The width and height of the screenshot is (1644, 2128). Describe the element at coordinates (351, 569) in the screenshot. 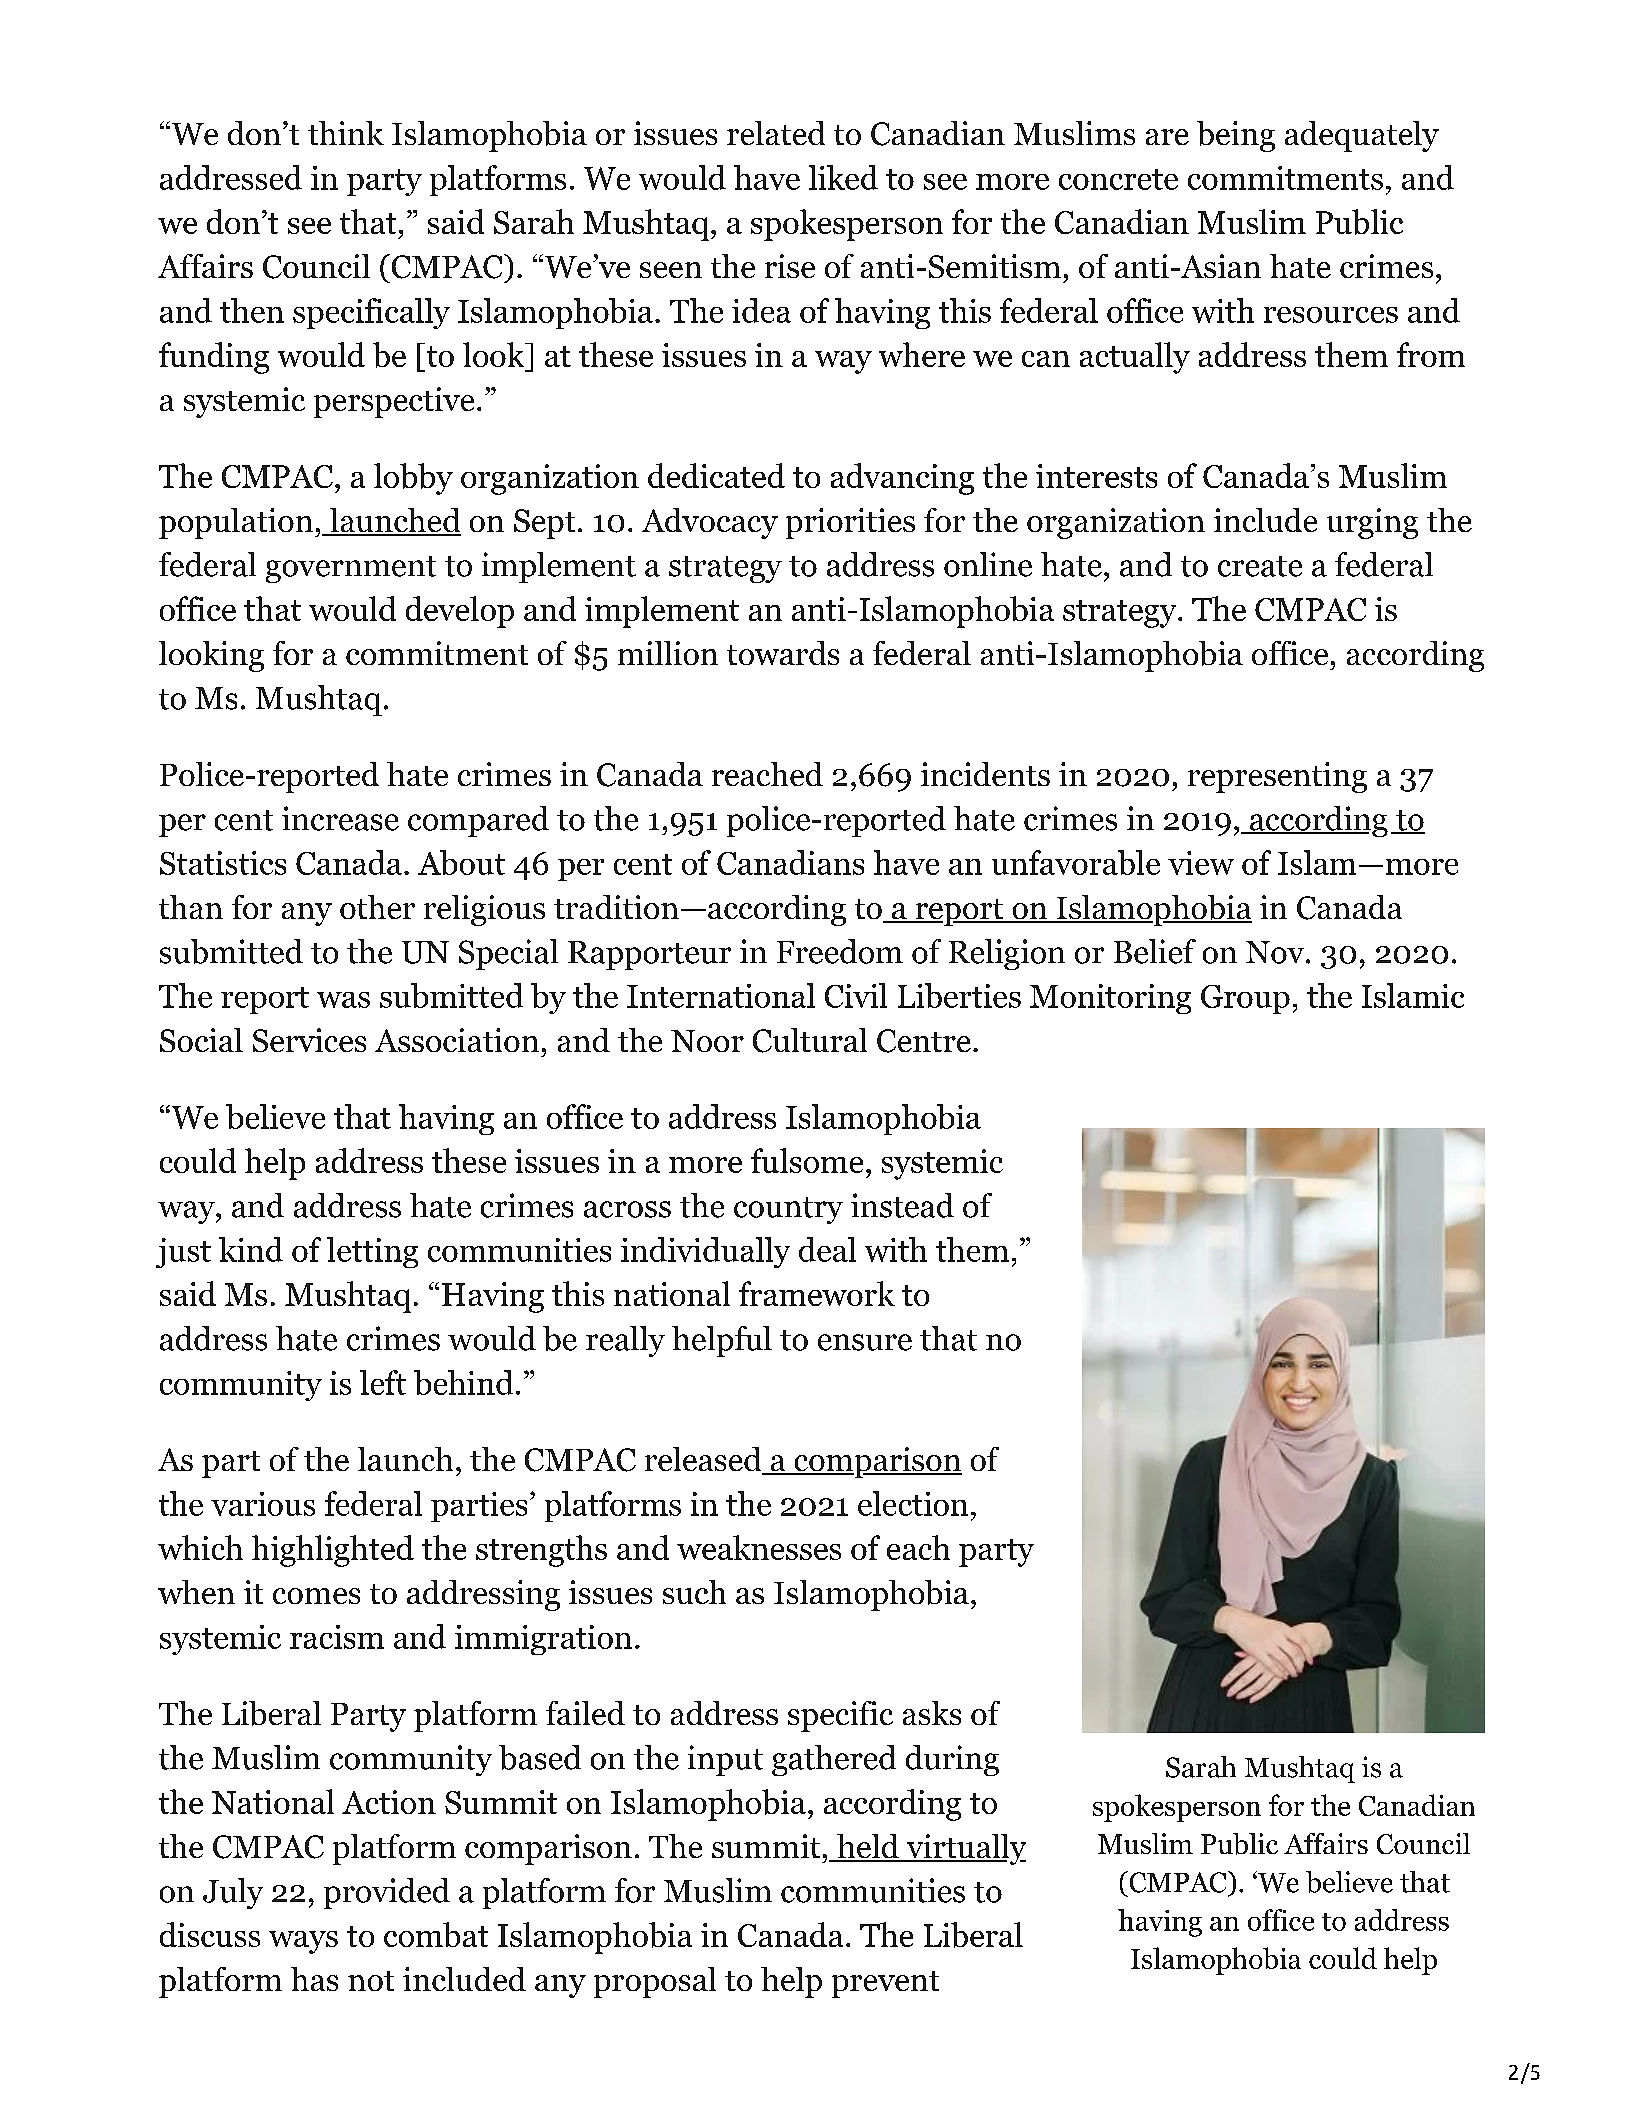

I see `government` at that location.
